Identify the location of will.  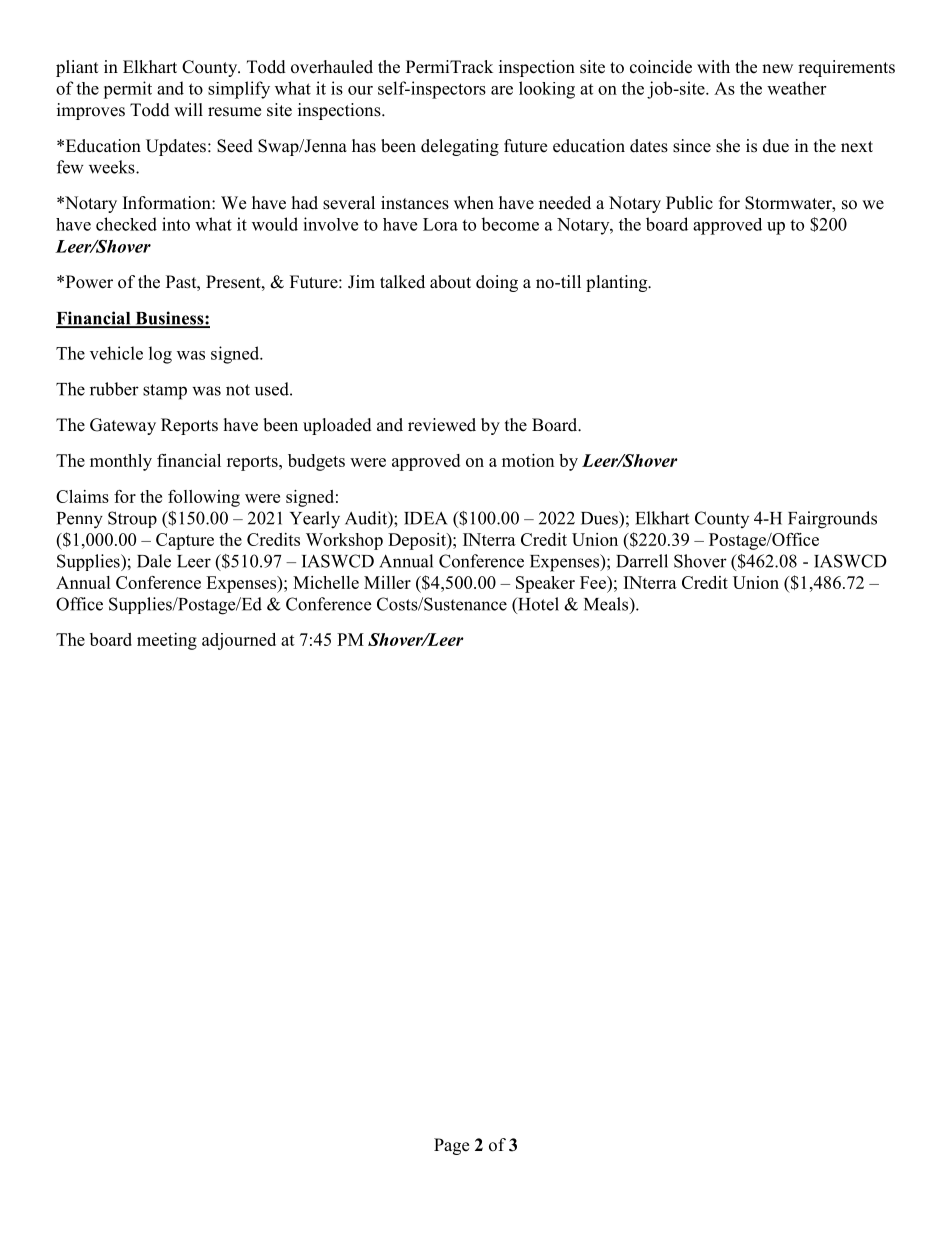
(188, 109).
